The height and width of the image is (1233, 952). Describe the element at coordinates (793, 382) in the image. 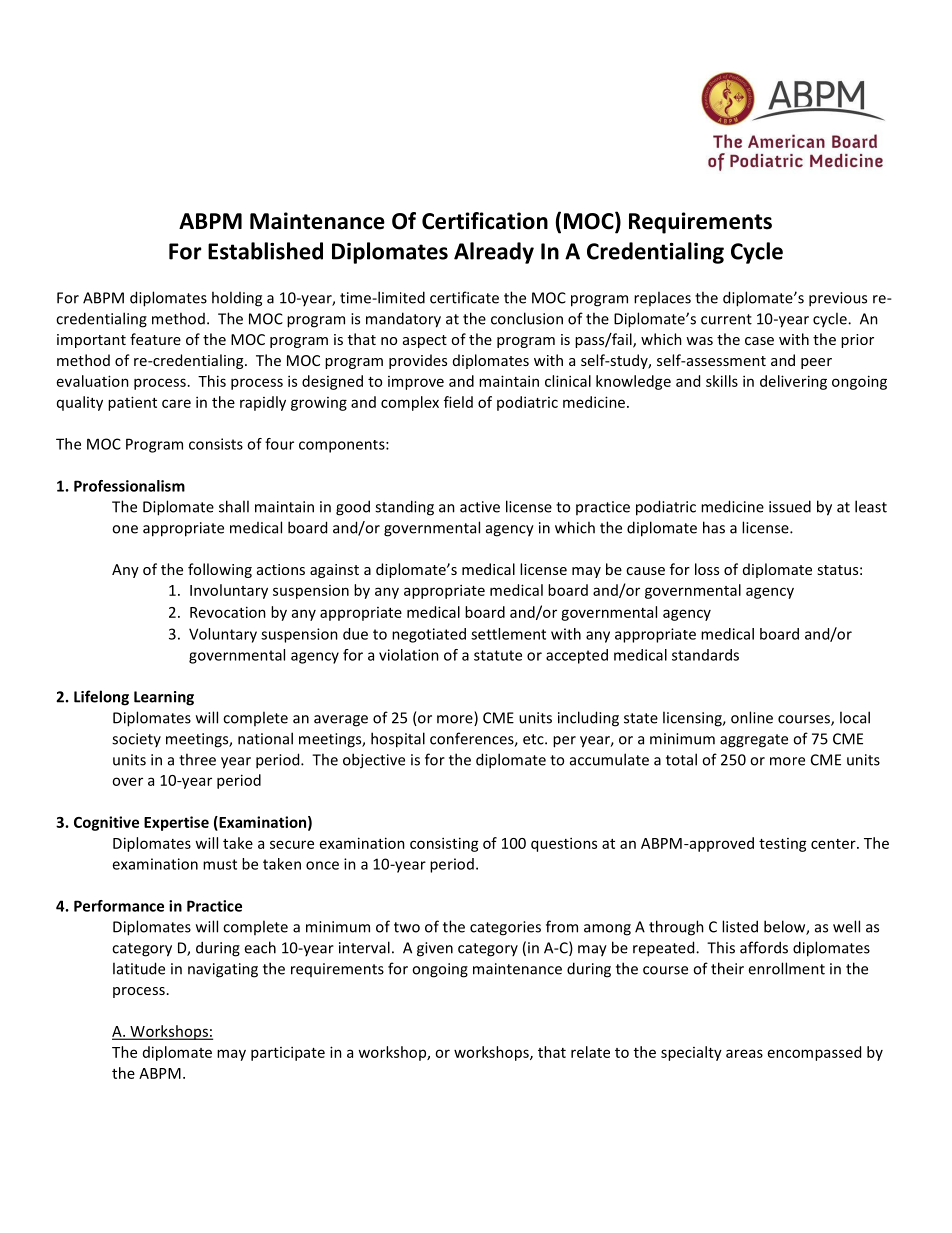

I see `delivering` at that location.
